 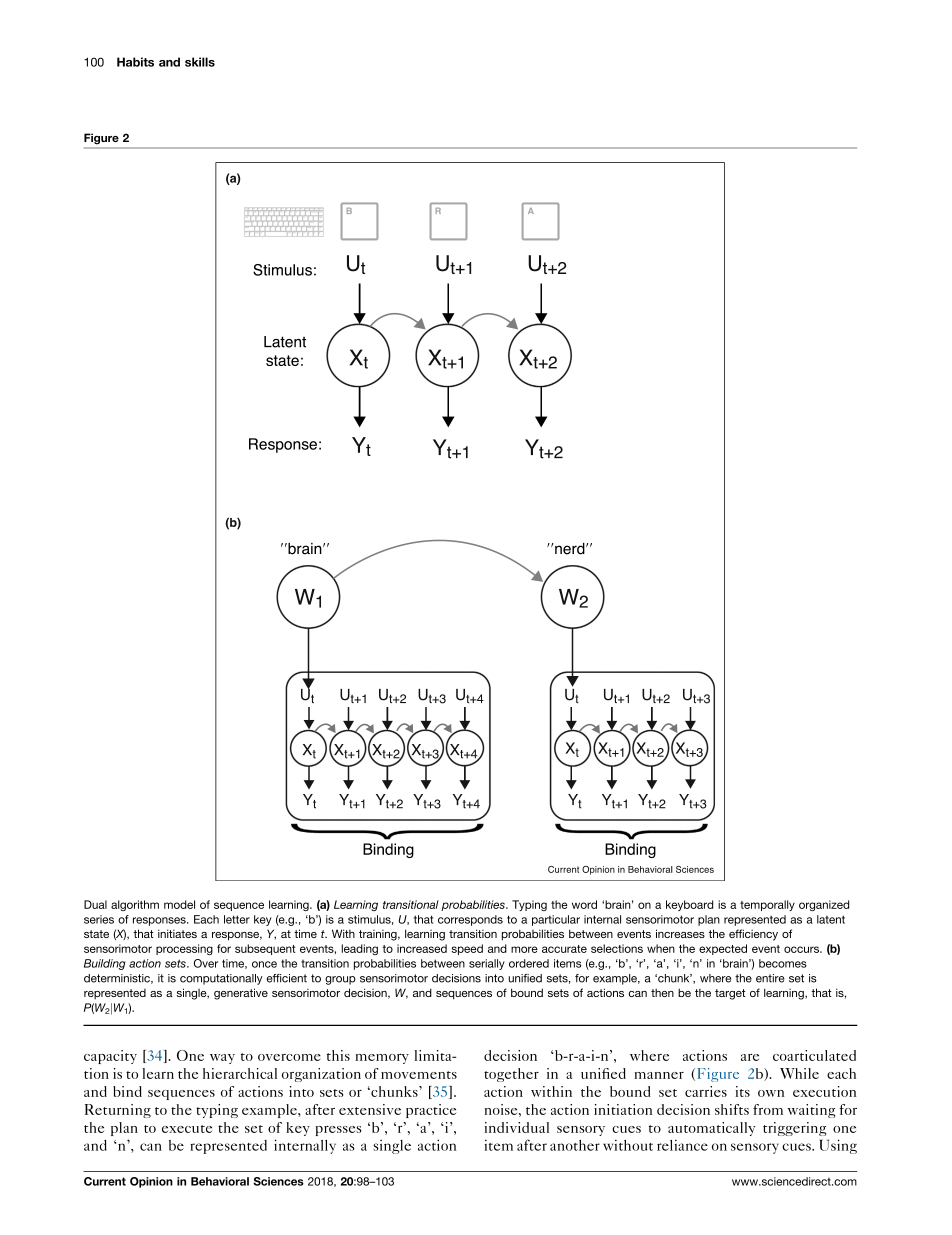 I want to click on model, so click(x=179, y=904).
